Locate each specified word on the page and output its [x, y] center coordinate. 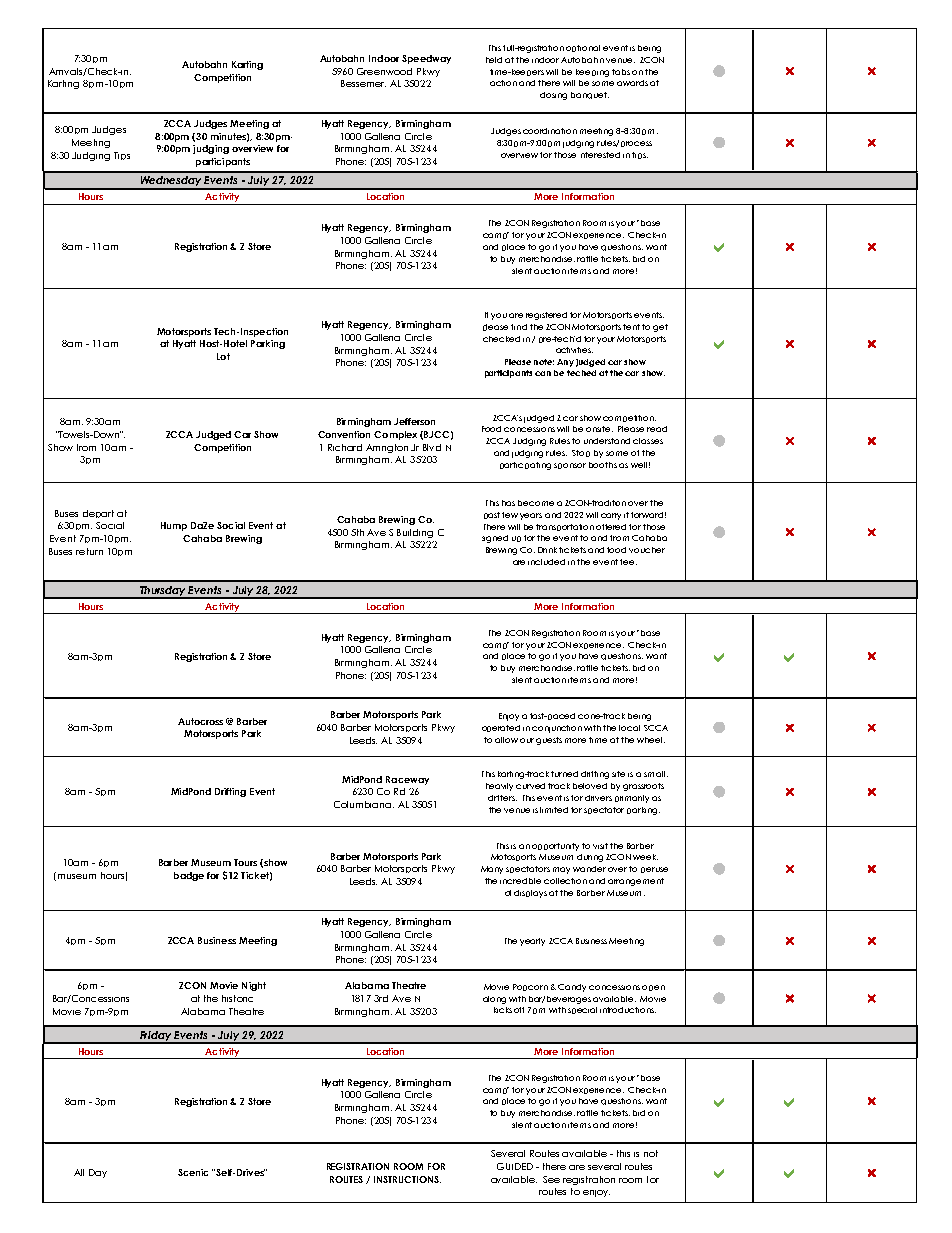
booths [603, 465]
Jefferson [414, 421]
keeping [592, 73]
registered [546, 316]
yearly [532, 942]
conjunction [557, 729]
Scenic [193, 1172]
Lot [223, 356]
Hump [174, 526]
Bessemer [363, 83]
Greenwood [384, 71]
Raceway [407, 780]
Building [415, 533]
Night [254, 986]
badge [189, 876]
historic [237, 998]
